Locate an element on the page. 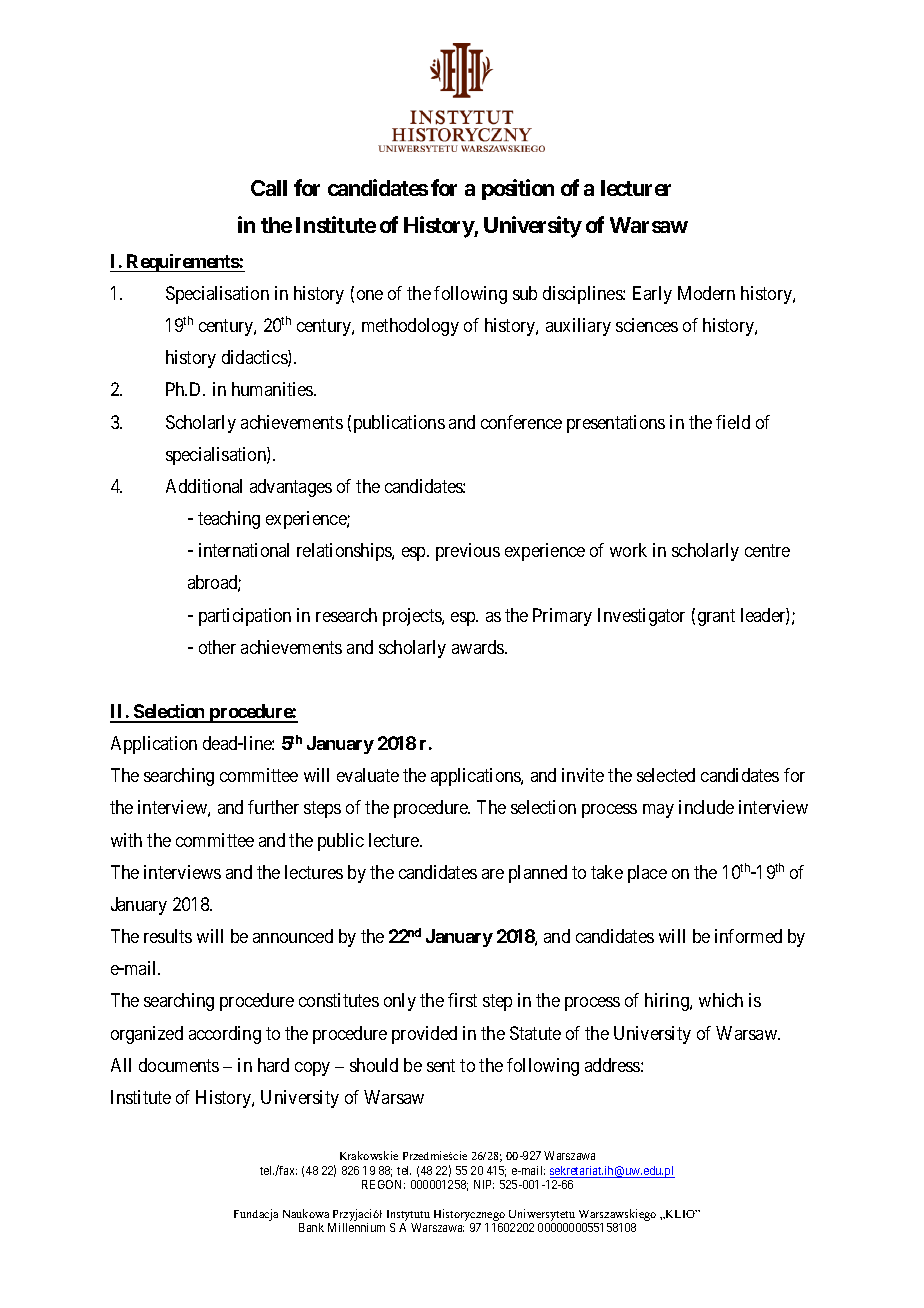  Requirements is located at coordinates (182, 263).
